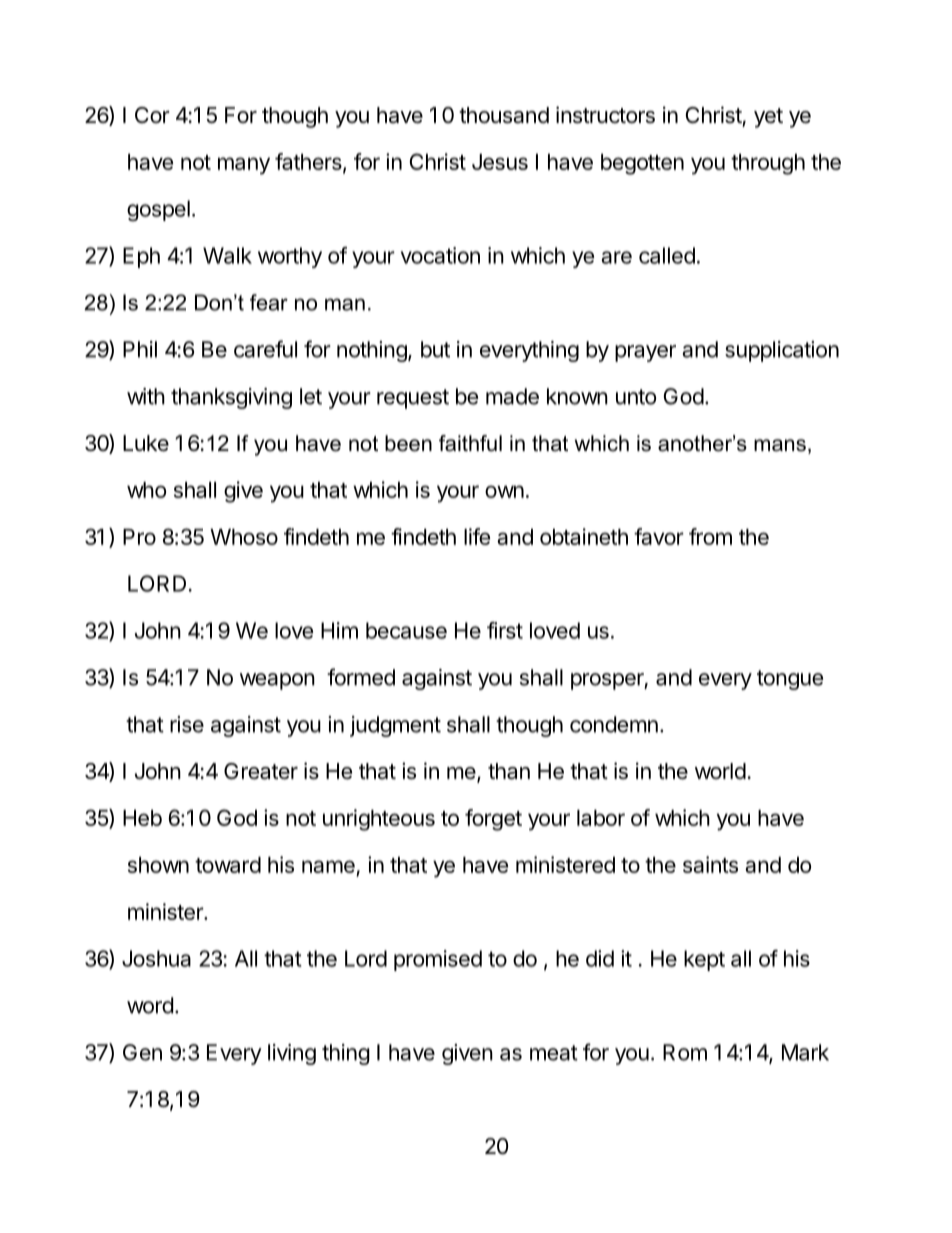 This page has height=1233, width=952. I want to click on word, so click(150, 1005).
